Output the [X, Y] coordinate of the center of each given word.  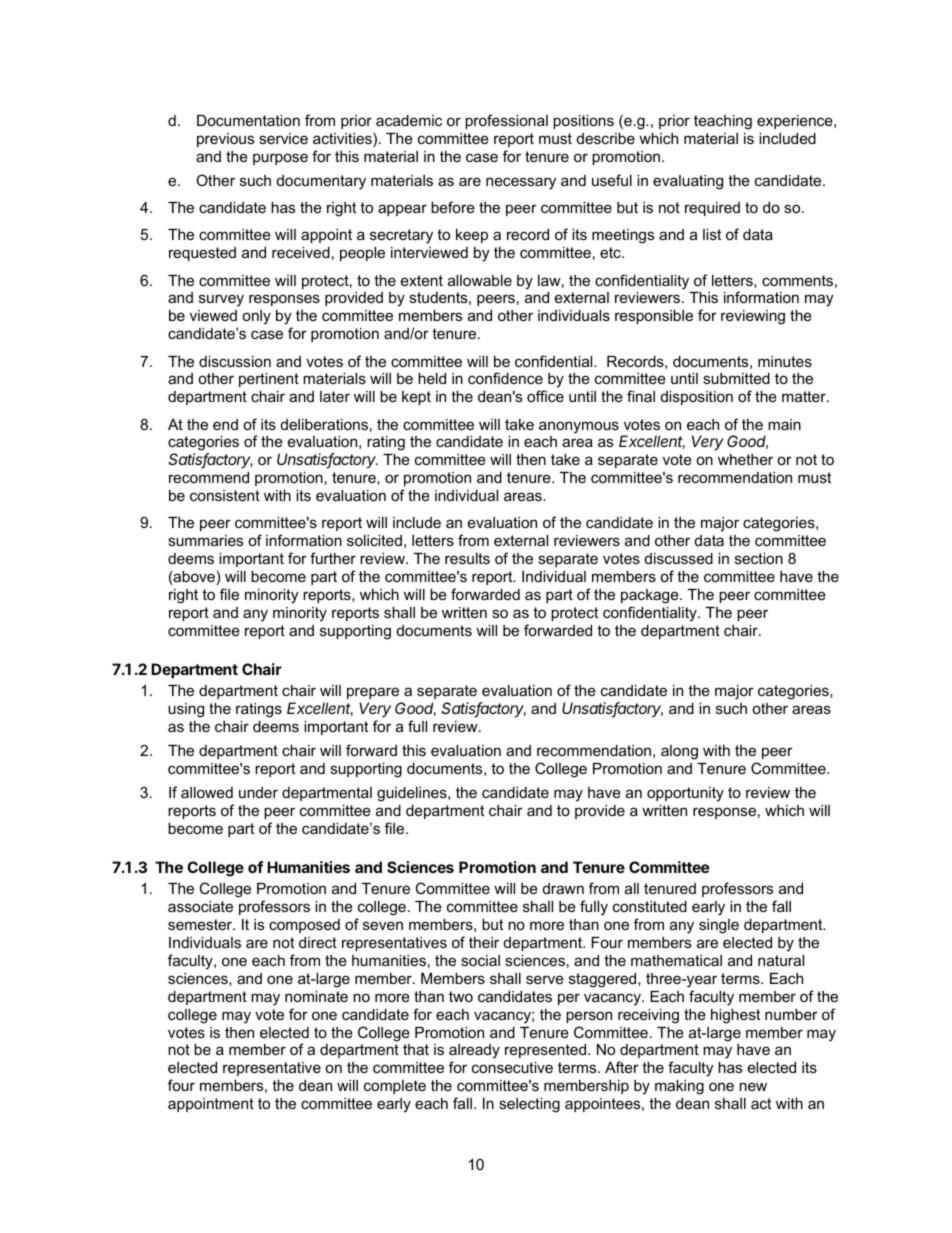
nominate [316, 996]
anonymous [579, 427]
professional [506, 121]
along [679, 752]
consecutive [512, 1067]
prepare [373, 693]
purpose [280, 159]
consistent [225, 495]
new [753, 1086]
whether [745, 459]
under [258, 792]
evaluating [688, 182]
